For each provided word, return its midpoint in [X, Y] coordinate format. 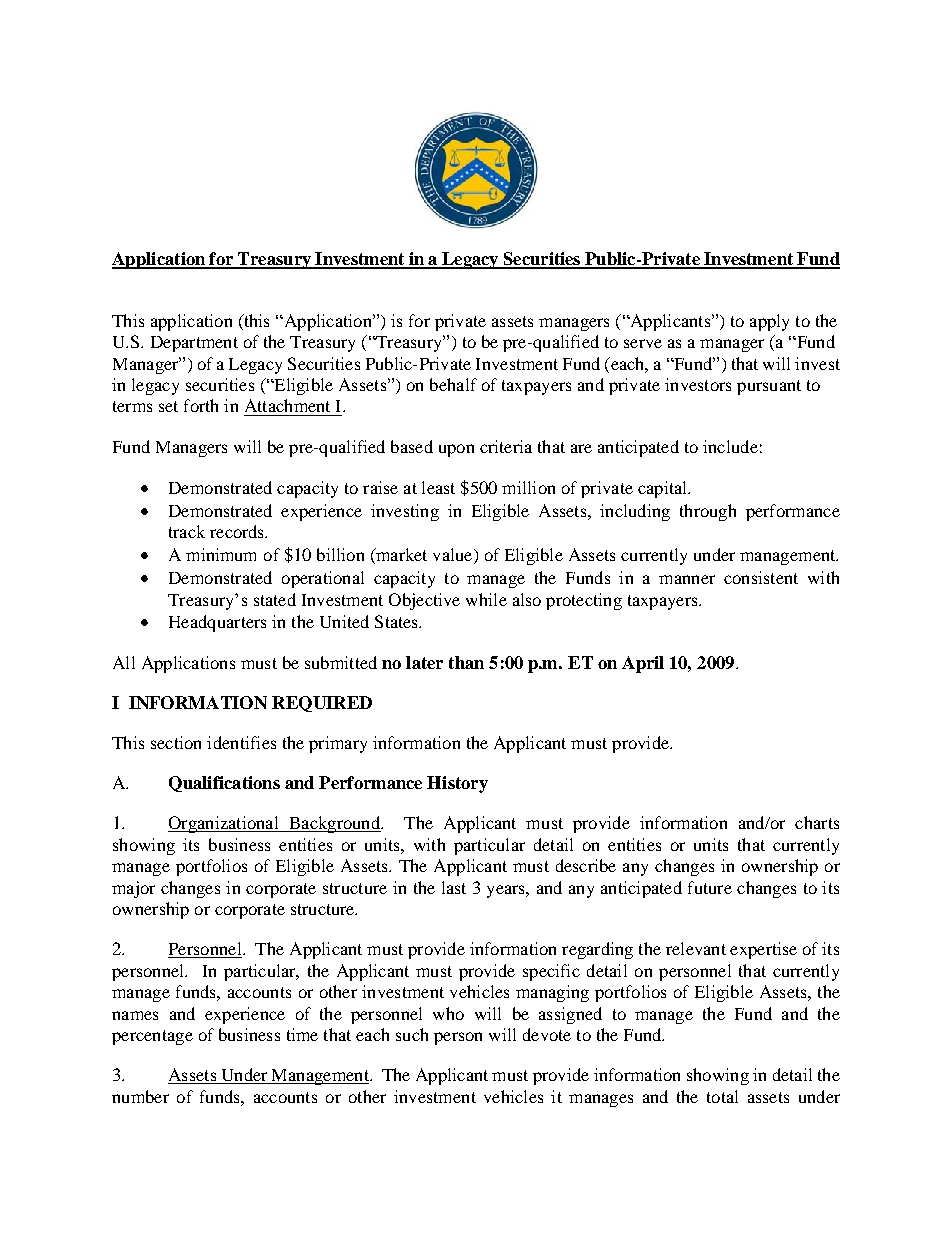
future [710, 887]
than [466, 662]
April [643, 664]
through [708, 512]
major [133, 889]
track [187, 531]
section [176, 742]
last [454, 887]
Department [194, 344]
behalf [453, 384]
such [412, 1034]
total [722, 1096]
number [140, 1096]
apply [769, 322]
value [454, 556]
